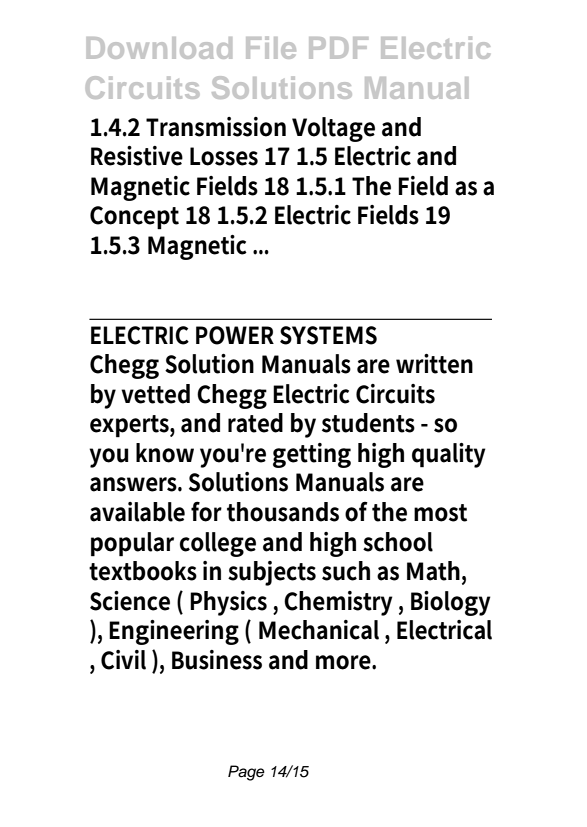 The height and width of the screenshot is (827, 587). I want to click on Download, so click(159, 48).
